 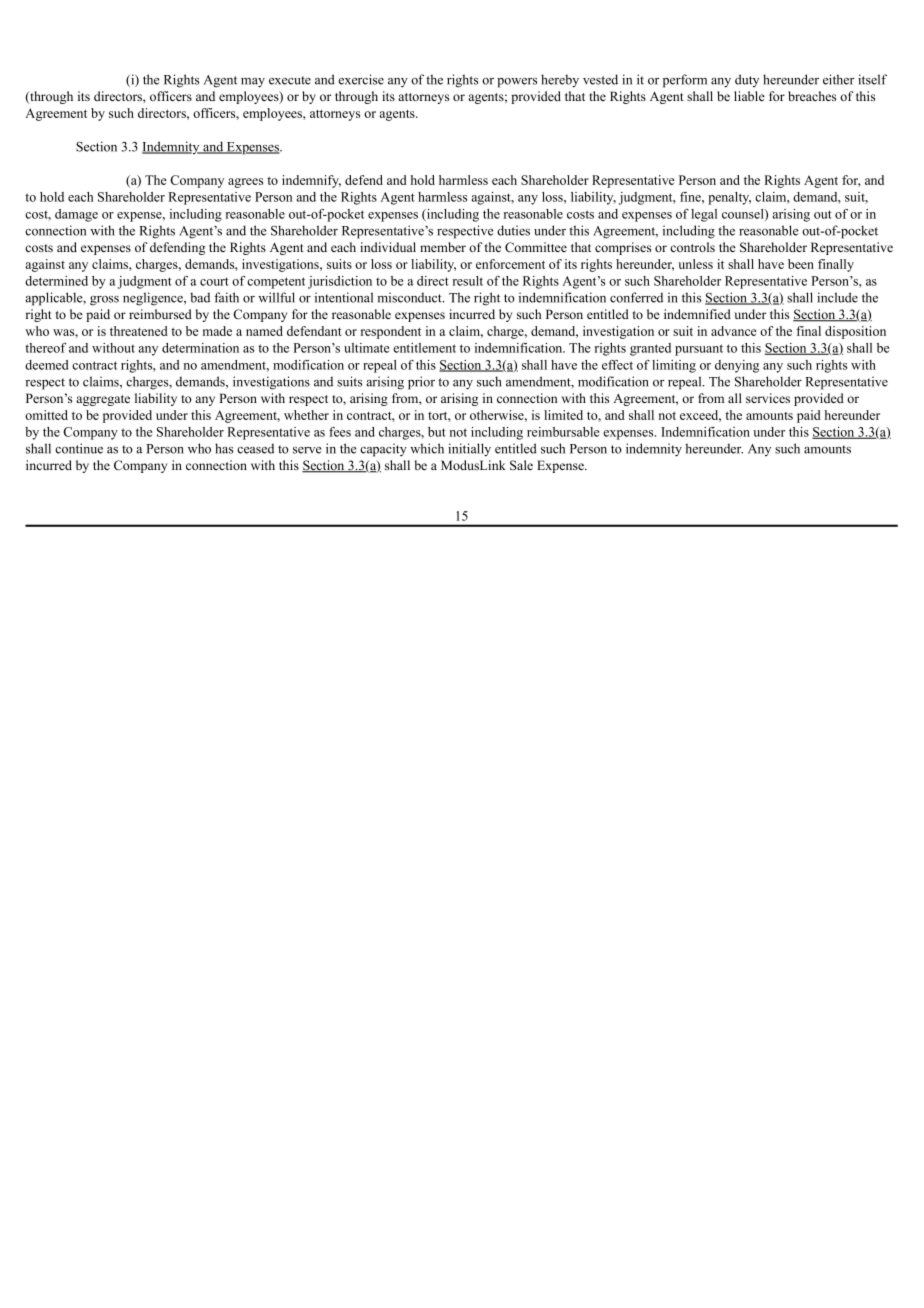 What do you see at coordinates (76, 215) in the screenshot?
I see `damage` at bounding box center [76, 215].
